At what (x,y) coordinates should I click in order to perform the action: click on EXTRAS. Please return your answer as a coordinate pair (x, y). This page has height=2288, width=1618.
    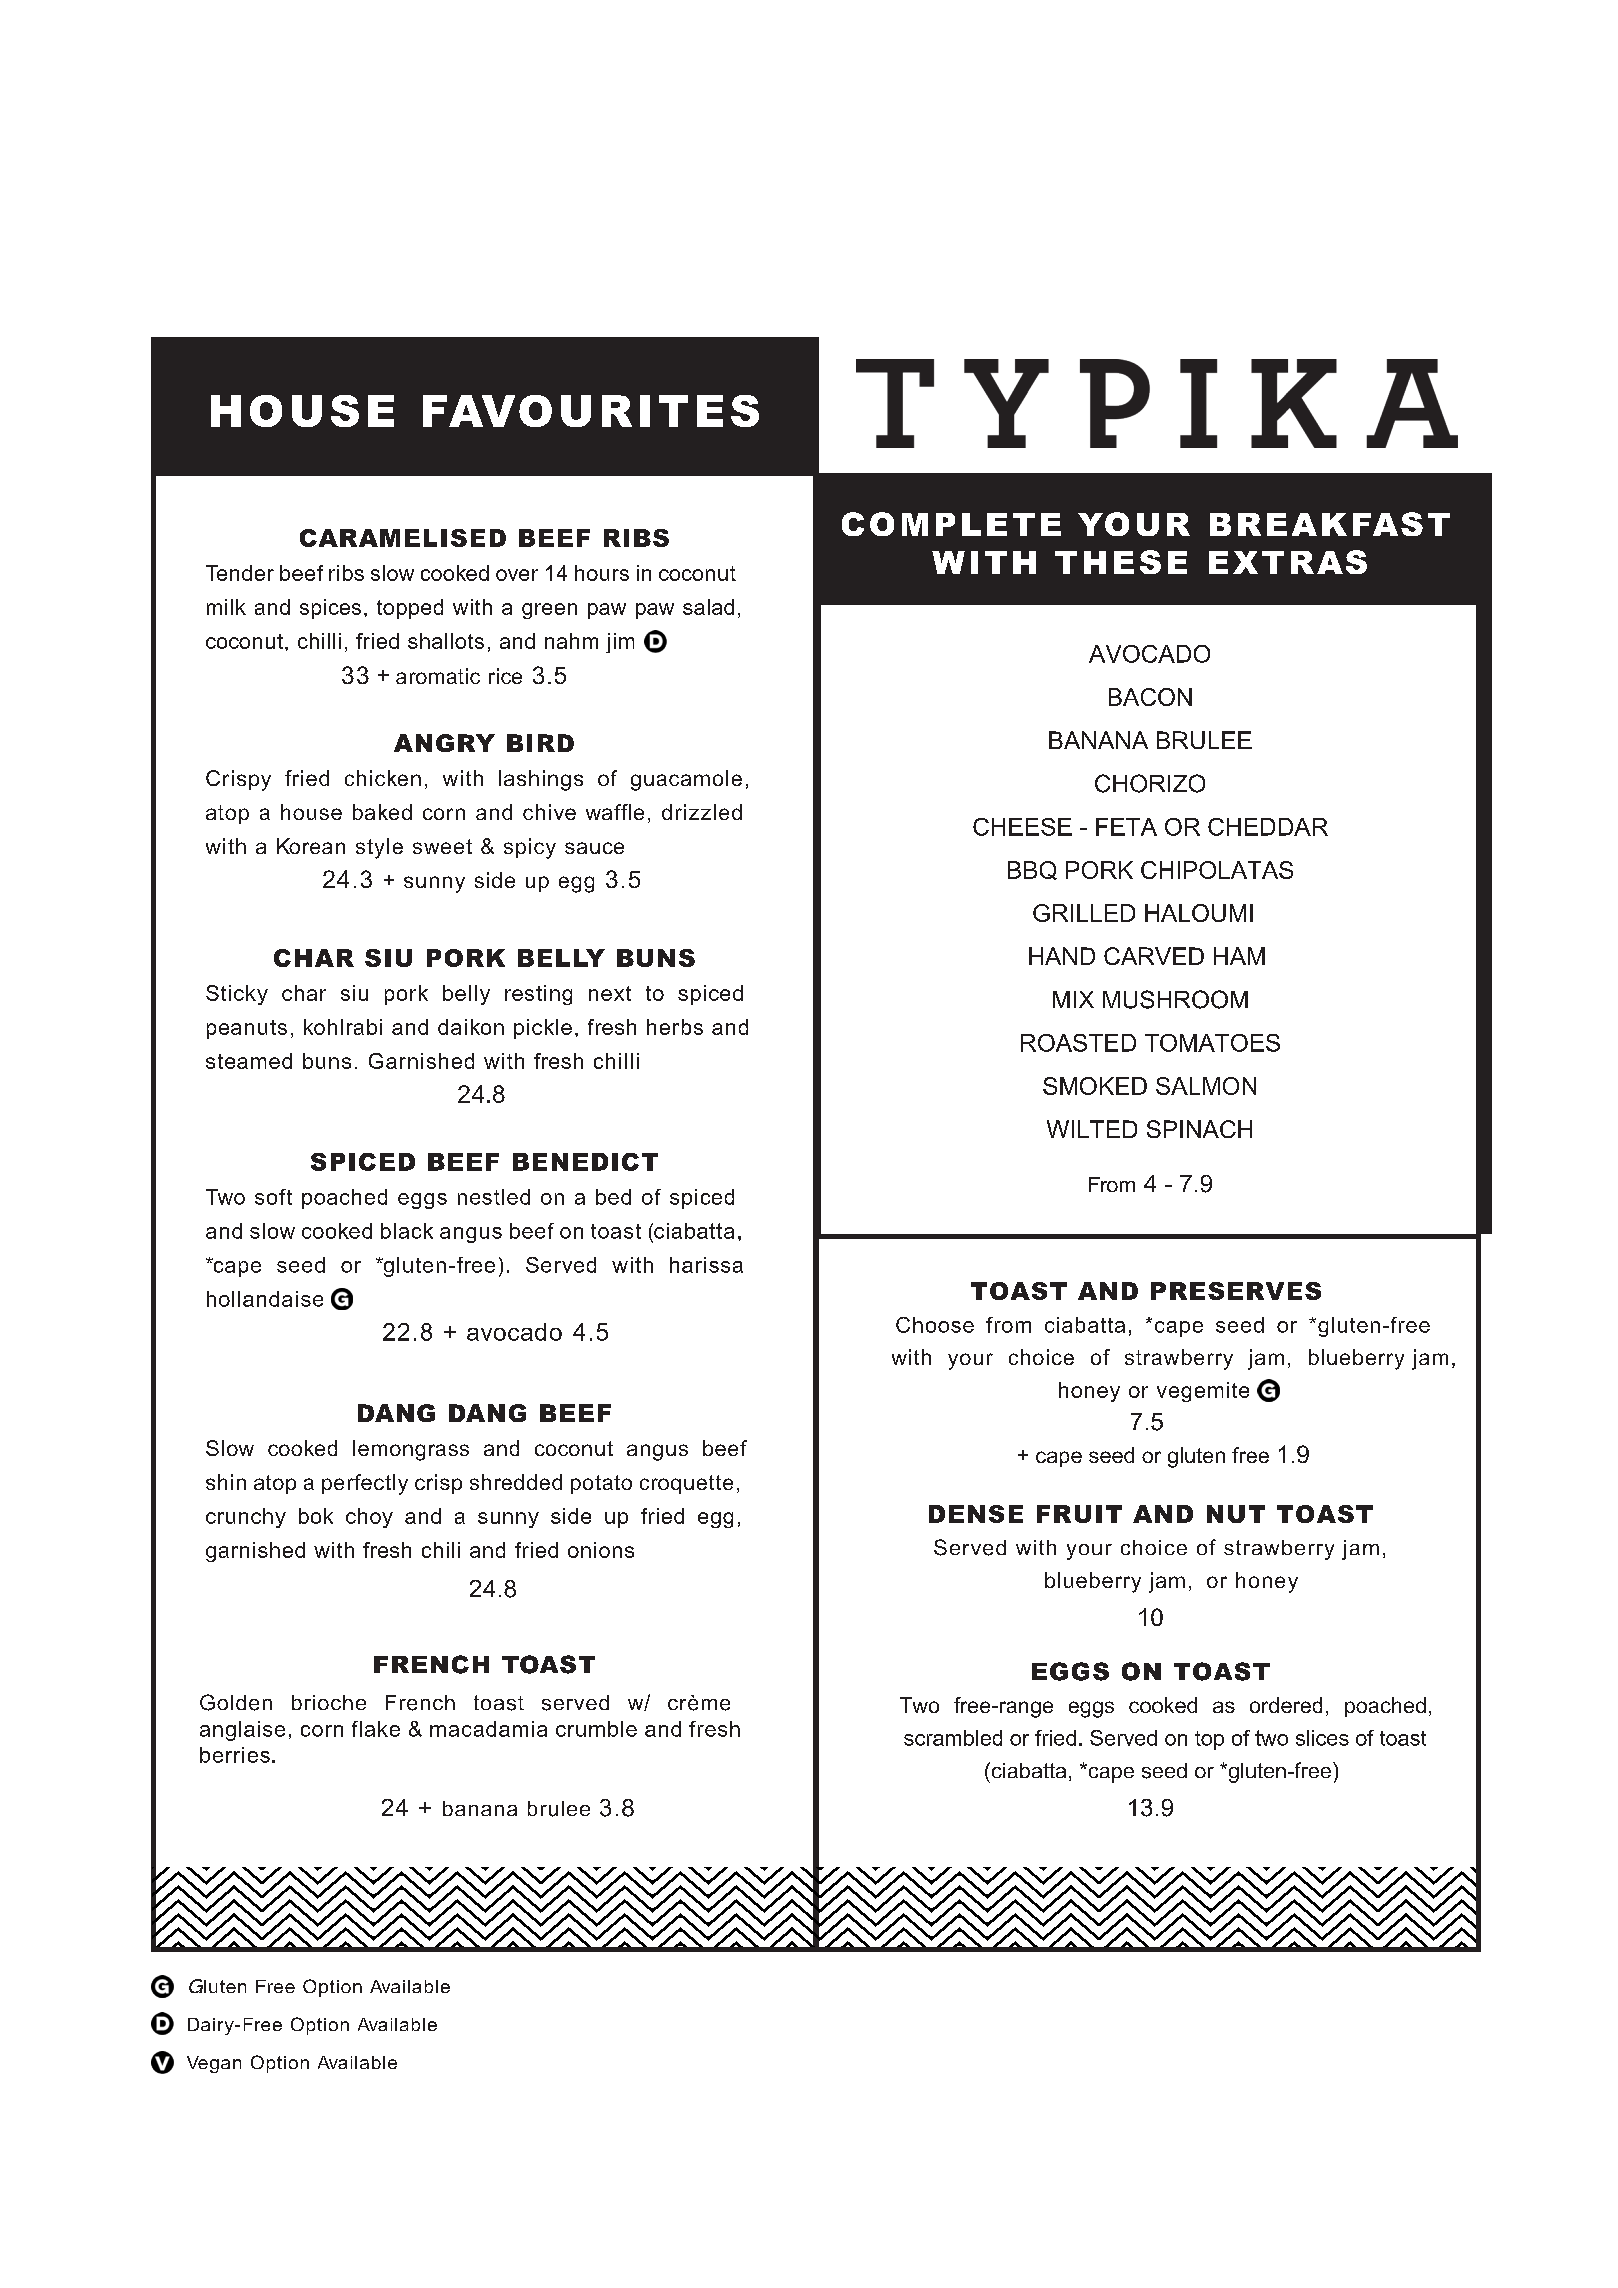
    Looking at the image, I should click on (1288, 562).
